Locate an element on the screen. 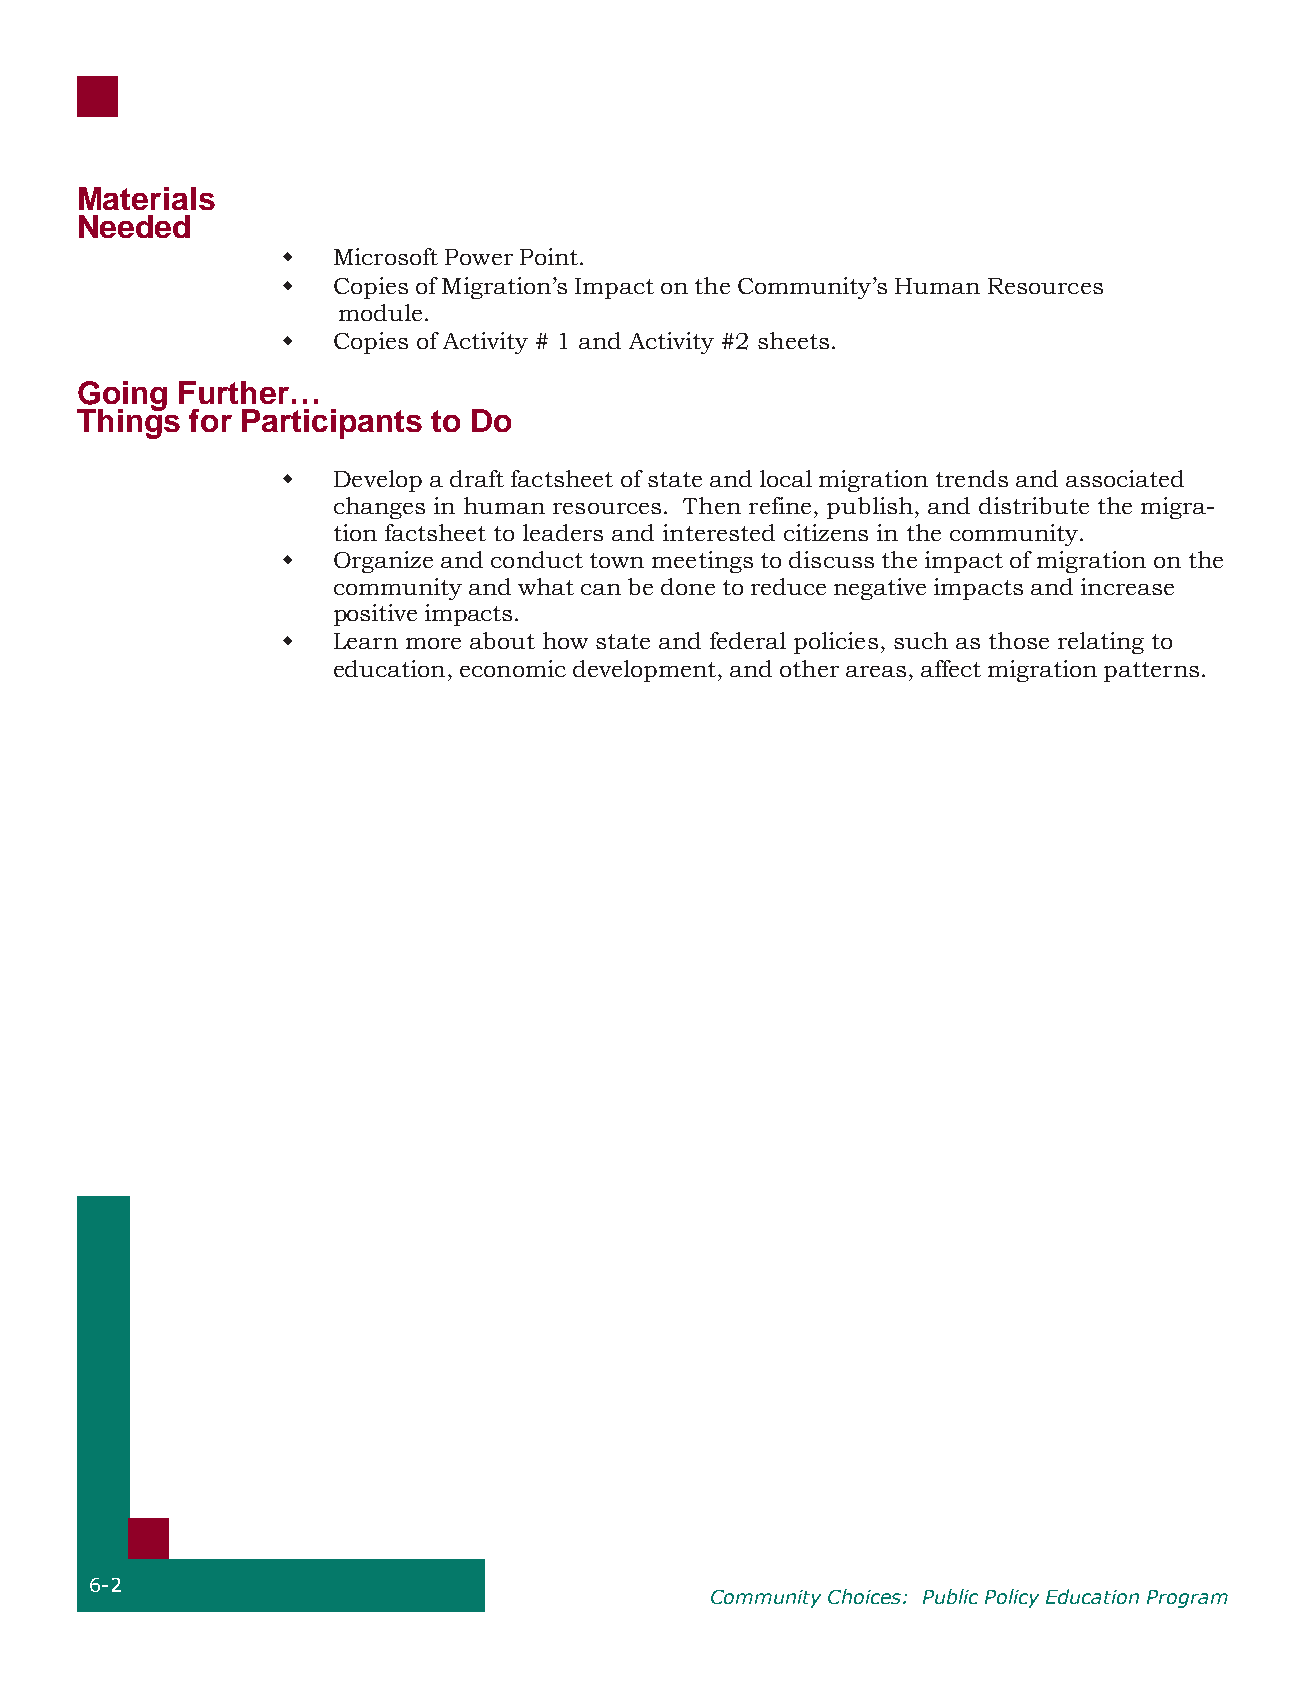 The image size is (1305, 1688). Needed is located at coordinates (134, 226).
